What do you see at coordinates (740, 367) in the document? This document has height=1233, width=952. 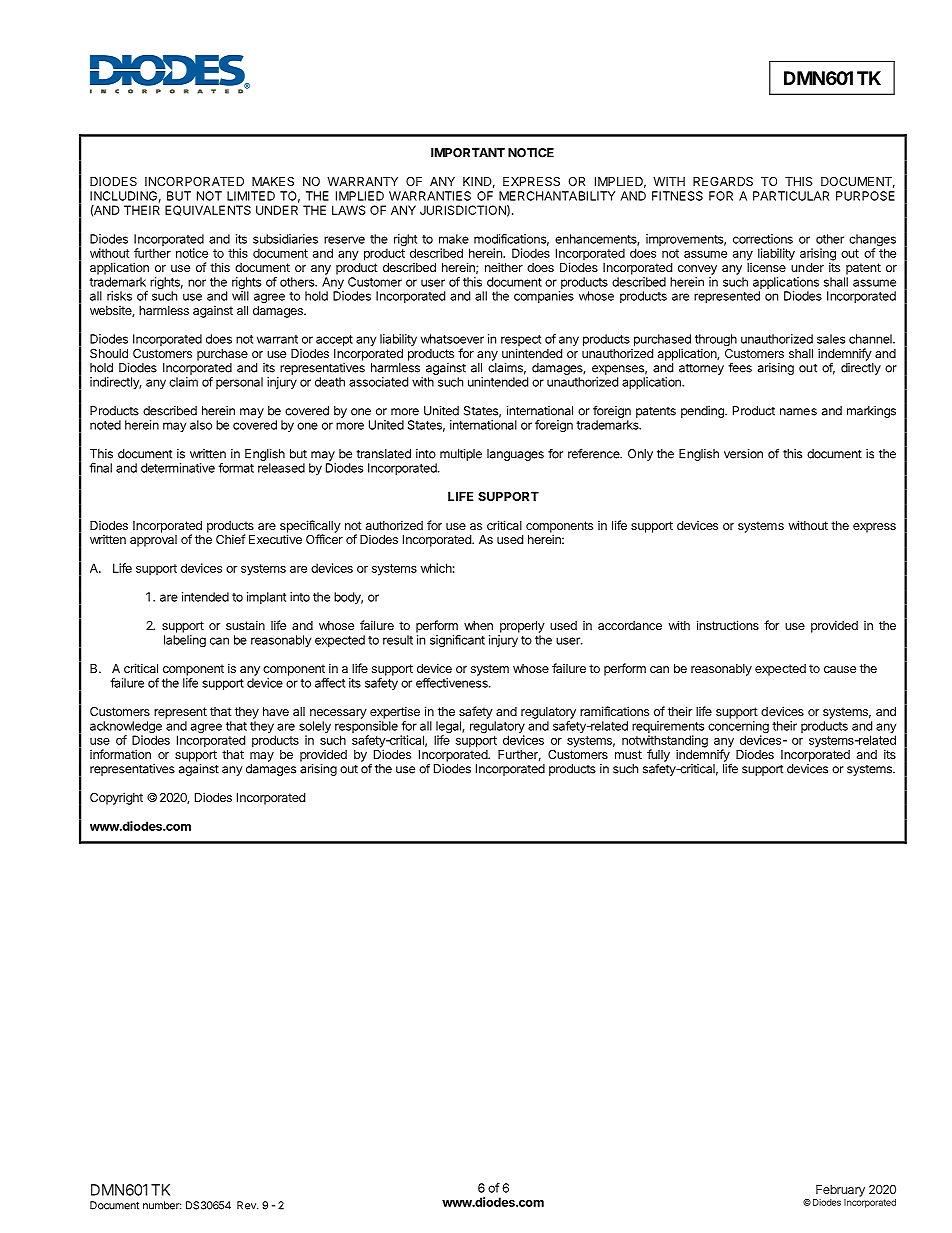 I see `fees` at bounding box center [740, 367].
